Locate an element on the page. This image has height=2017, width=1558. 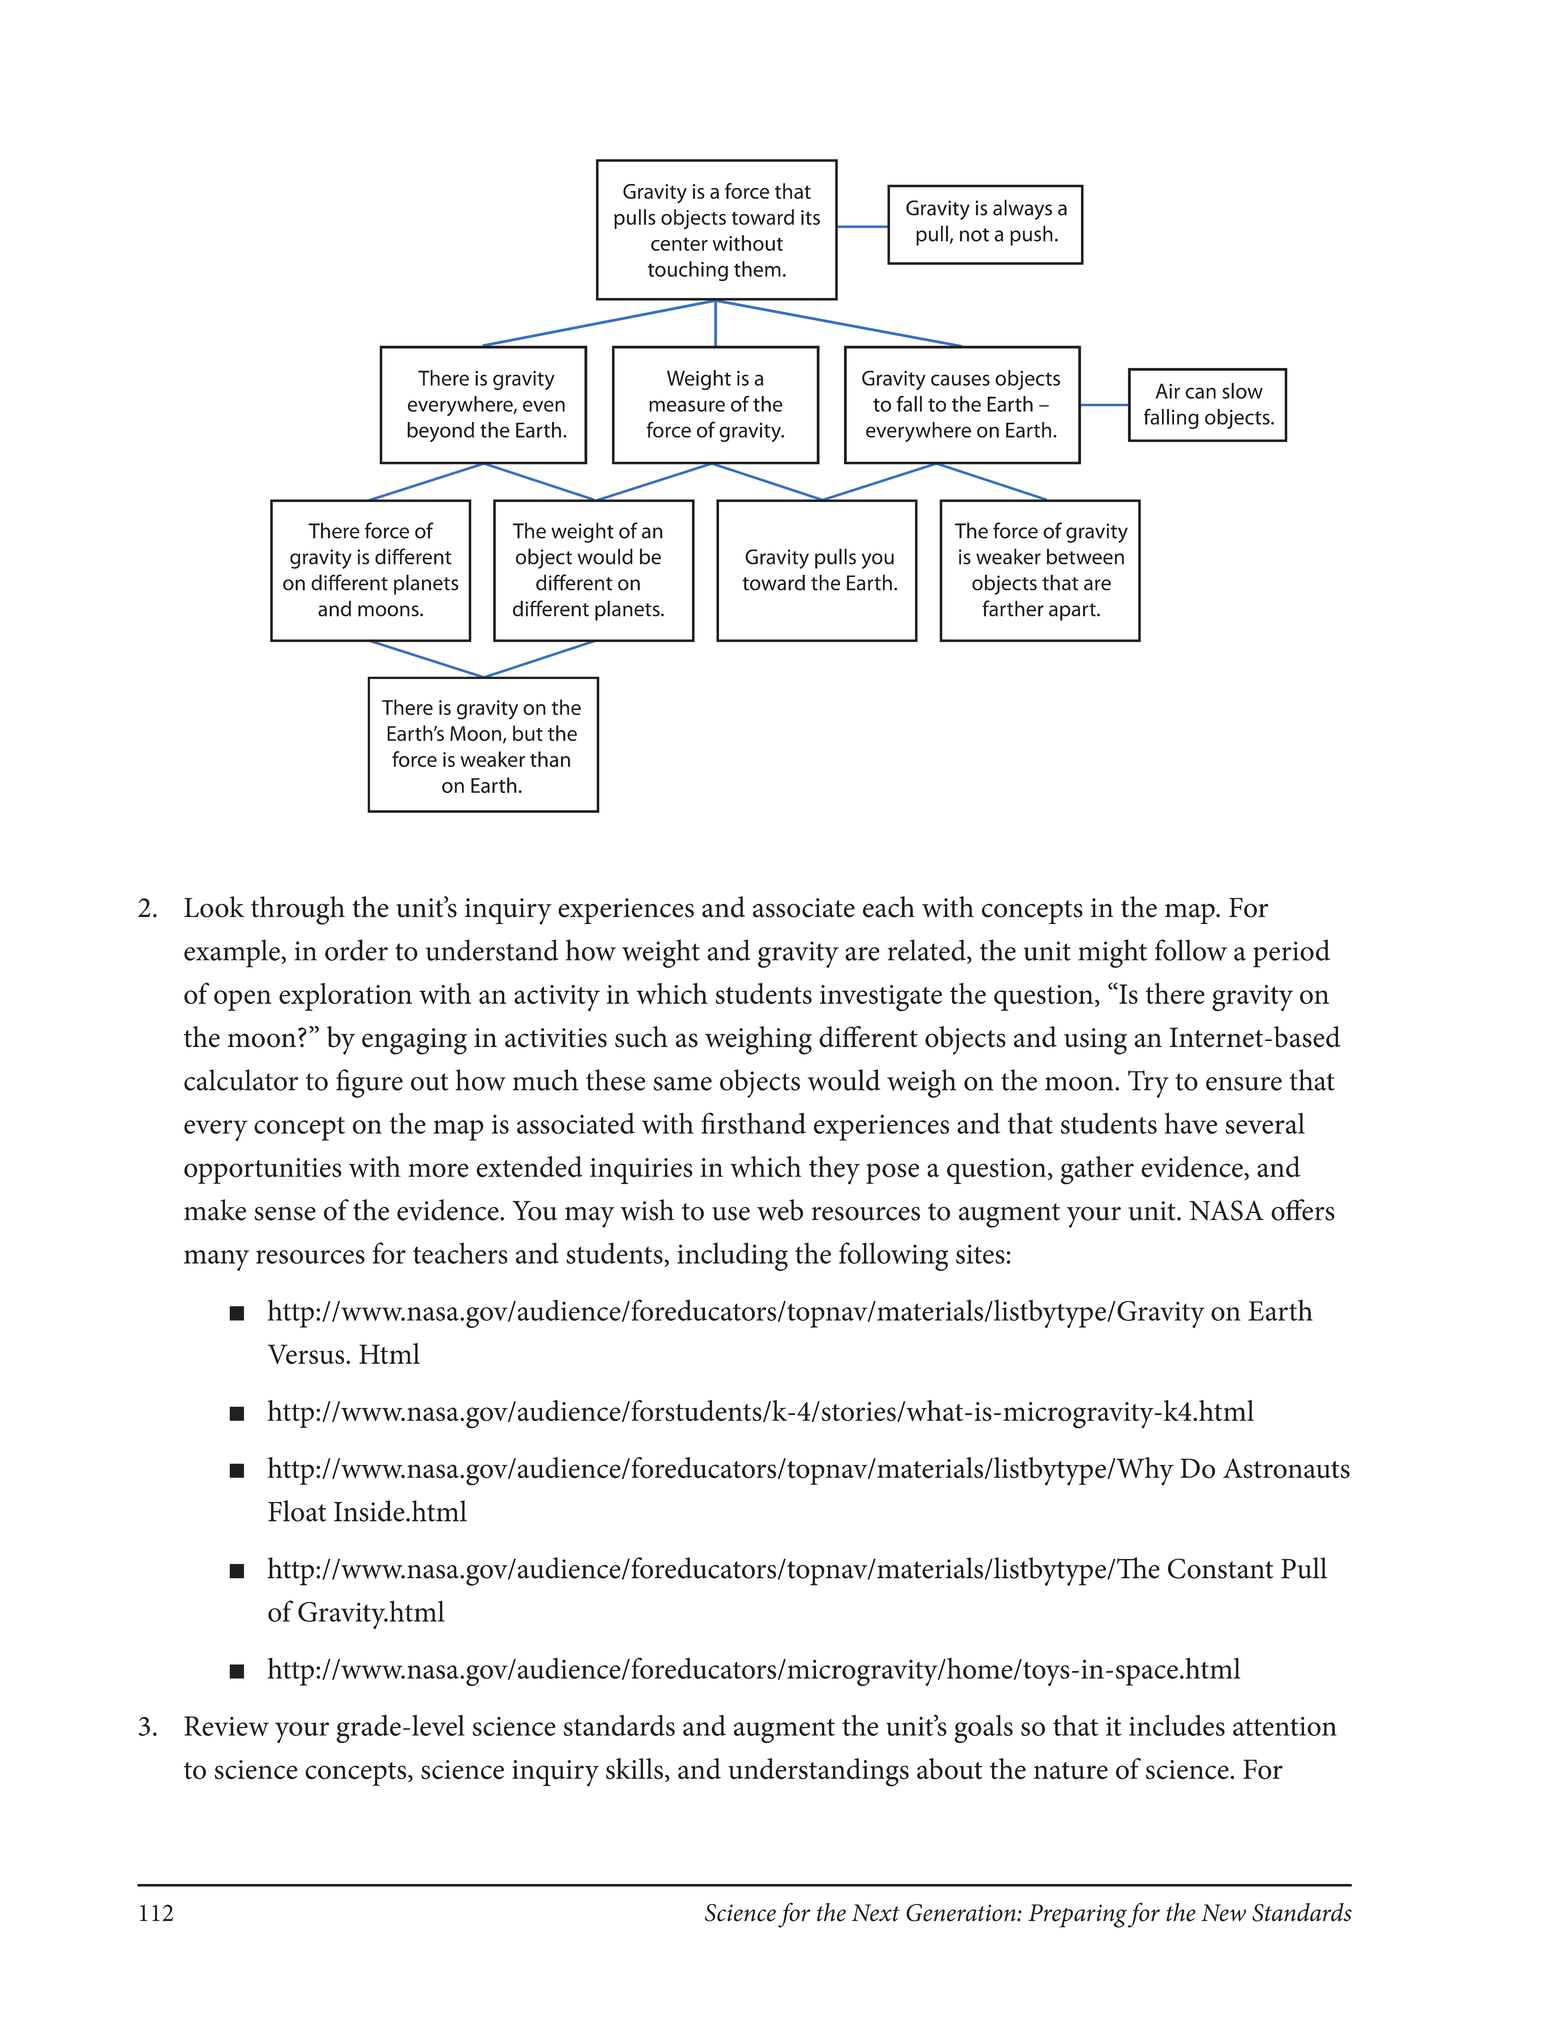
Try is located at coordinates (1148, 1084).
